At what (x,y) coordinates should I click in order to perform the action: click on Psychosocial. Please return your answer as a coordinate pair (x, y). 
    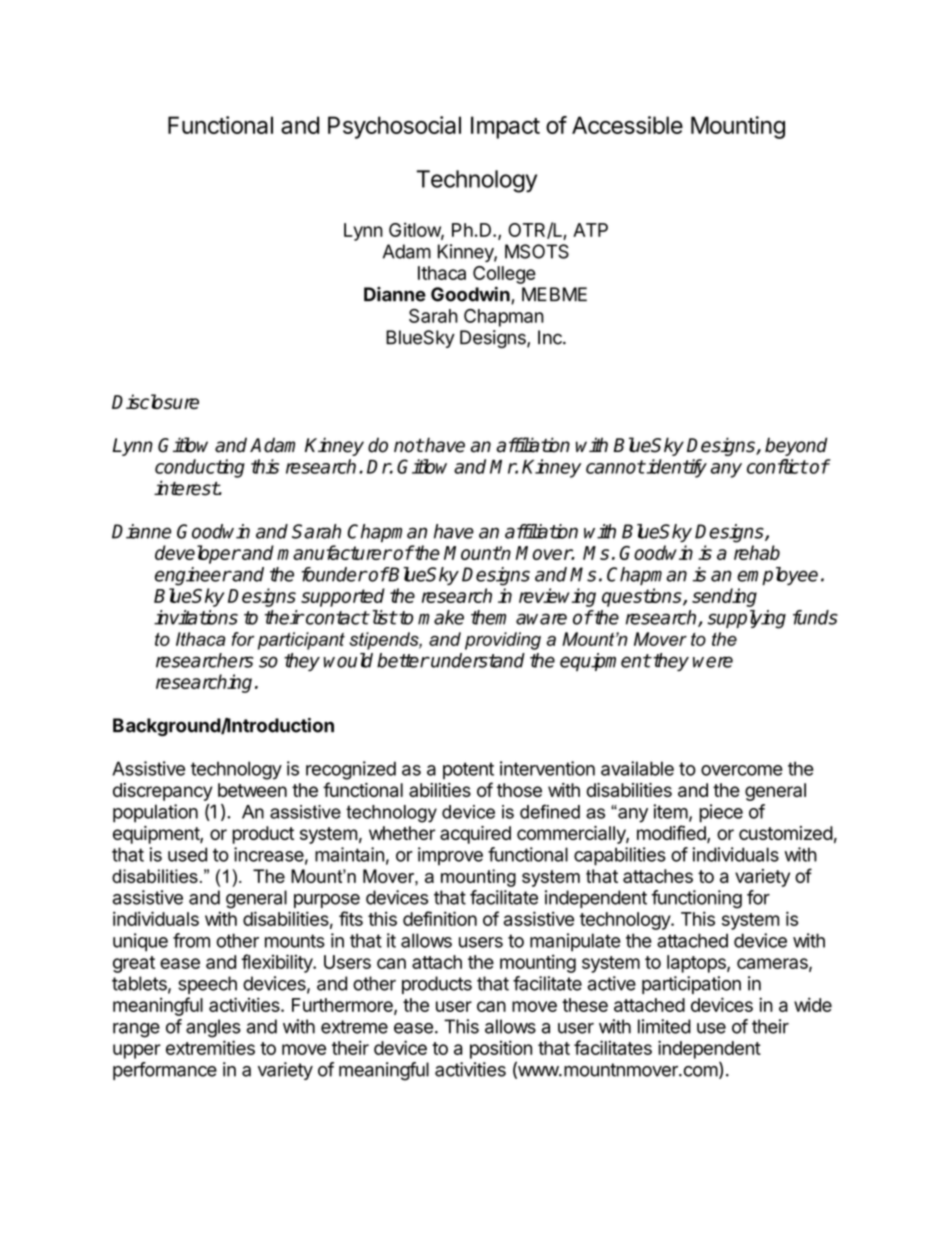
    Looking at the image, I should click on (394, 127).
